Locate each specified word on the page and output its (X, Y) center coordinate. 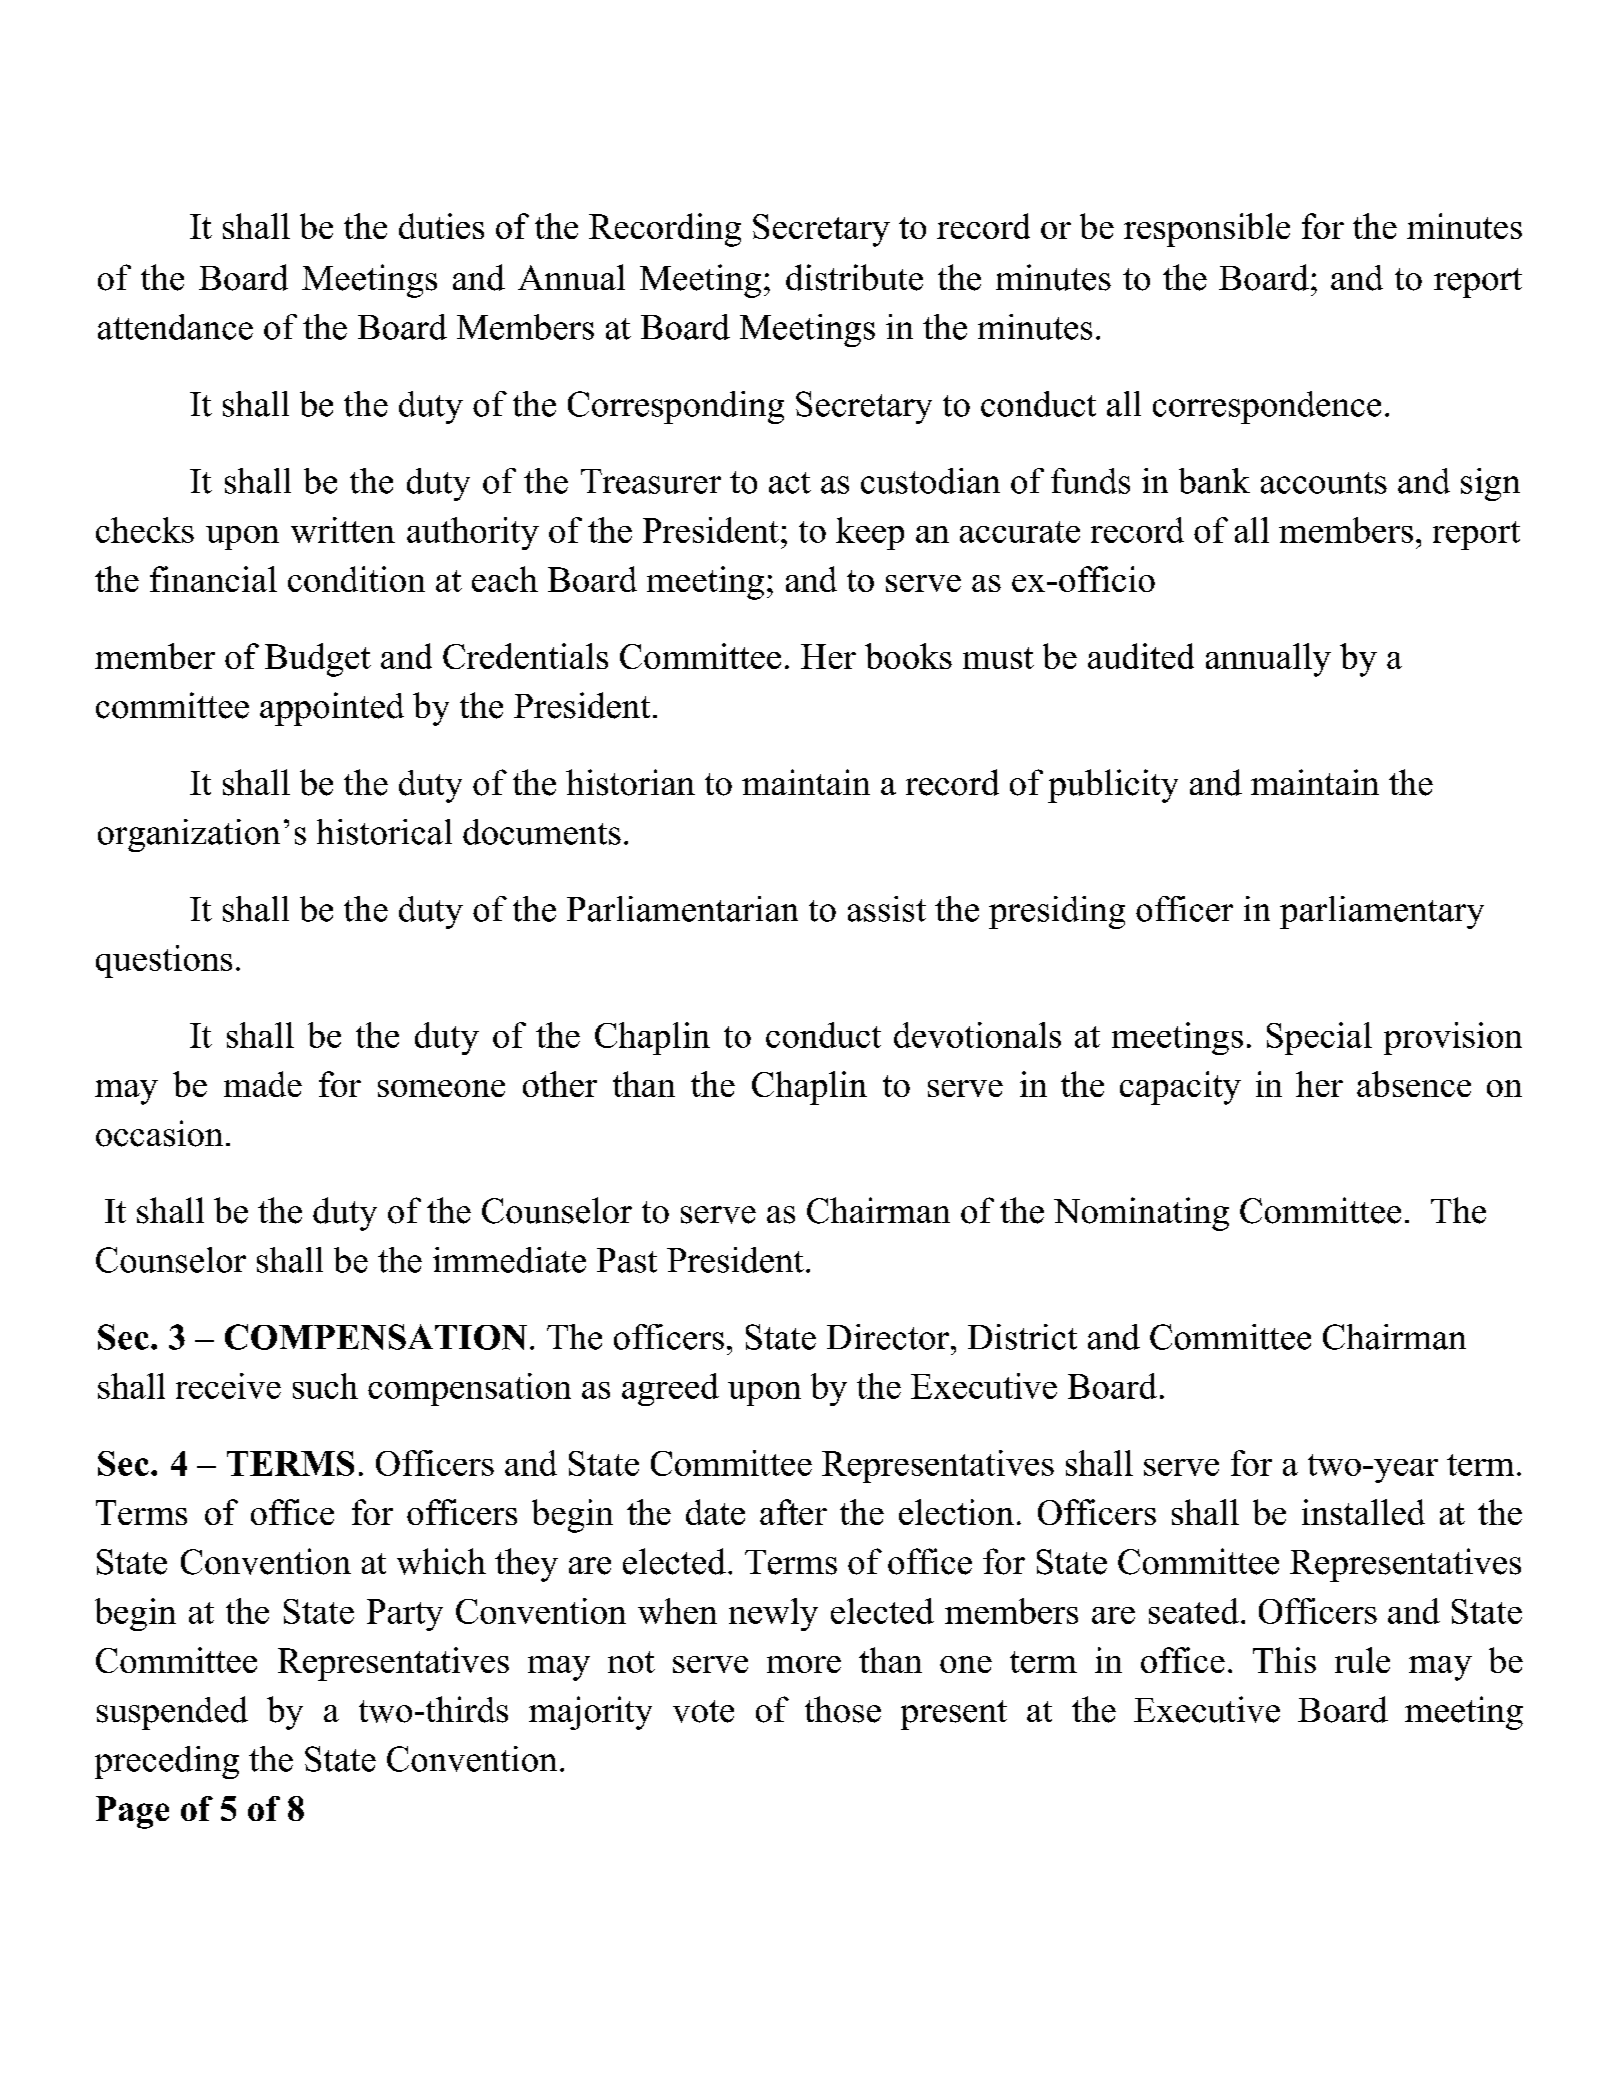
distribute (854, 277)
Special (1319, 1038)
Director (888, 1337)
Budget (318, 660)
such (325, 1386)
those (843, 1709)
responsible (1207, 230)
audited (1141, 656)
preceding (167, 1762)
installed (1363, 1512)
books (908, 656)
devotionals (977, 1035)
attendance (175, 327)
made (263, 1084)
